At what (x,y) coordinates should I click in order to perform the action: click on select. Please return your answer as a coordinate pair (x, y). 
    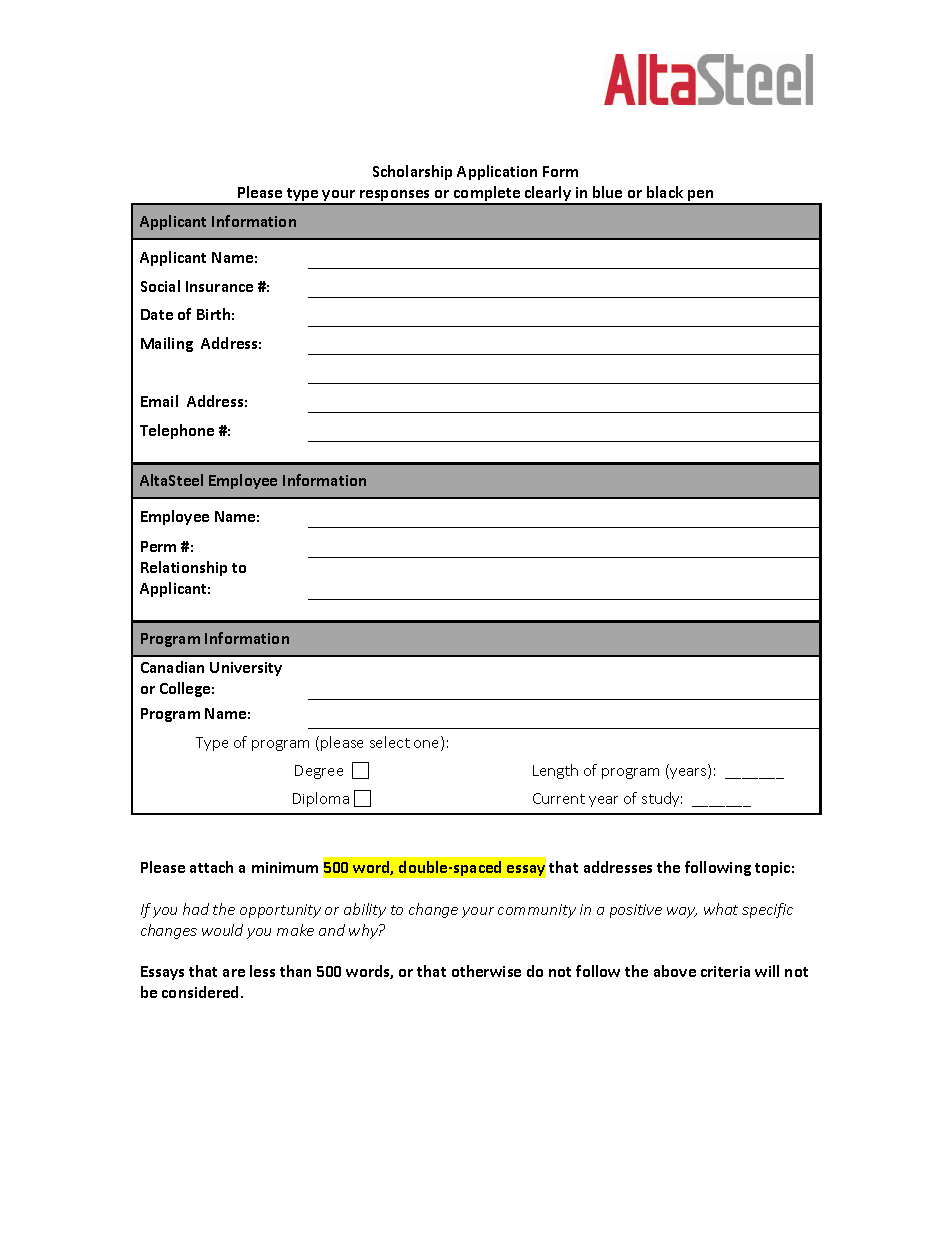
    Looking at the image, I should click on (390, 742).
